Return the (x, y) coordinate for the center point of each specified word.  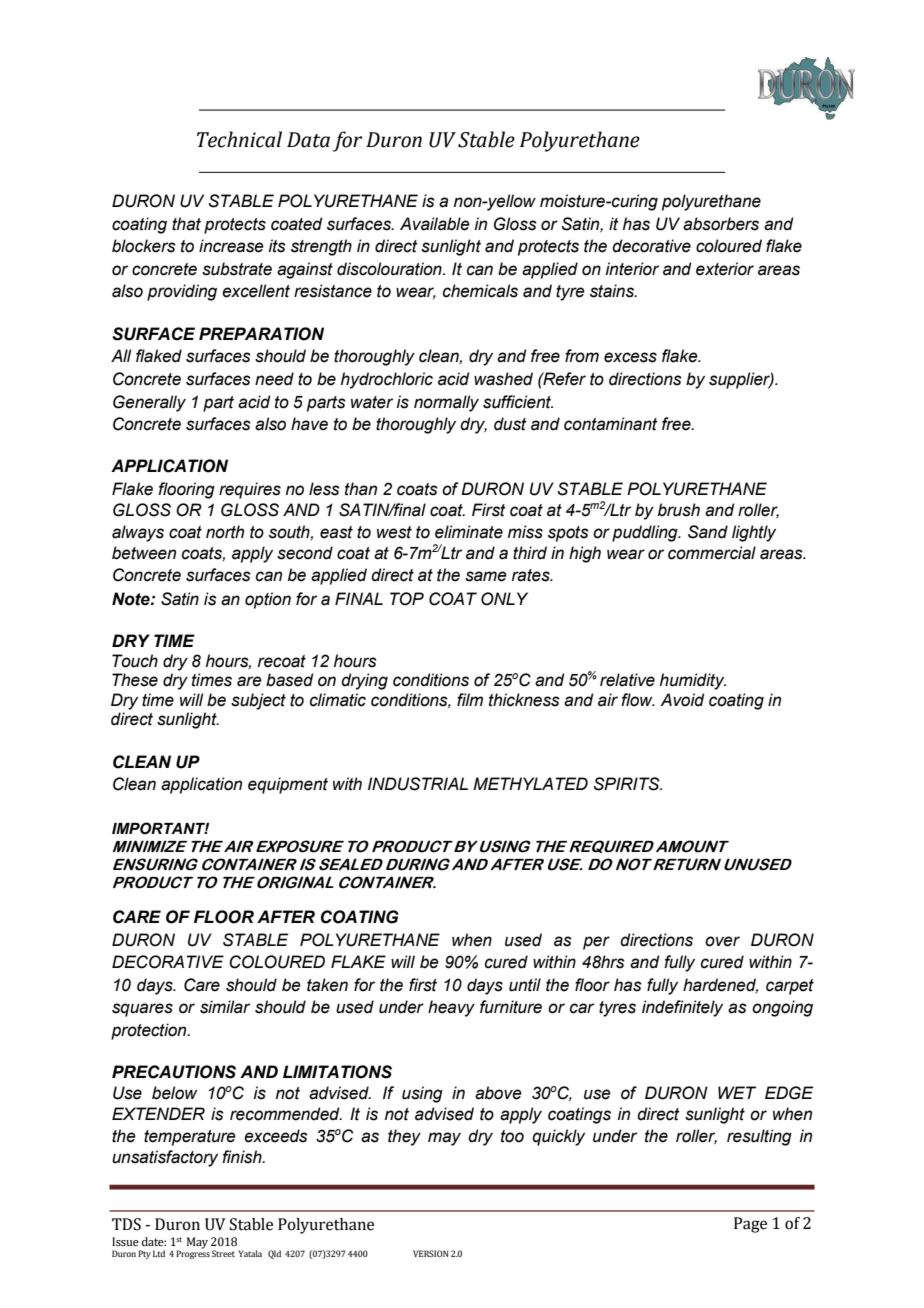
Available (435, 224)
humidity (693, 681)
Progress (193, 1254)
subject (258, 701)
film (470, 699)
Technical (239, 139)
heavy (451, 1008)
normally (446, 403)
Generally (149, 403)
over (722, 941)
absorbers (721, 224)
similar (225, 1007)
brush (679, 510)
